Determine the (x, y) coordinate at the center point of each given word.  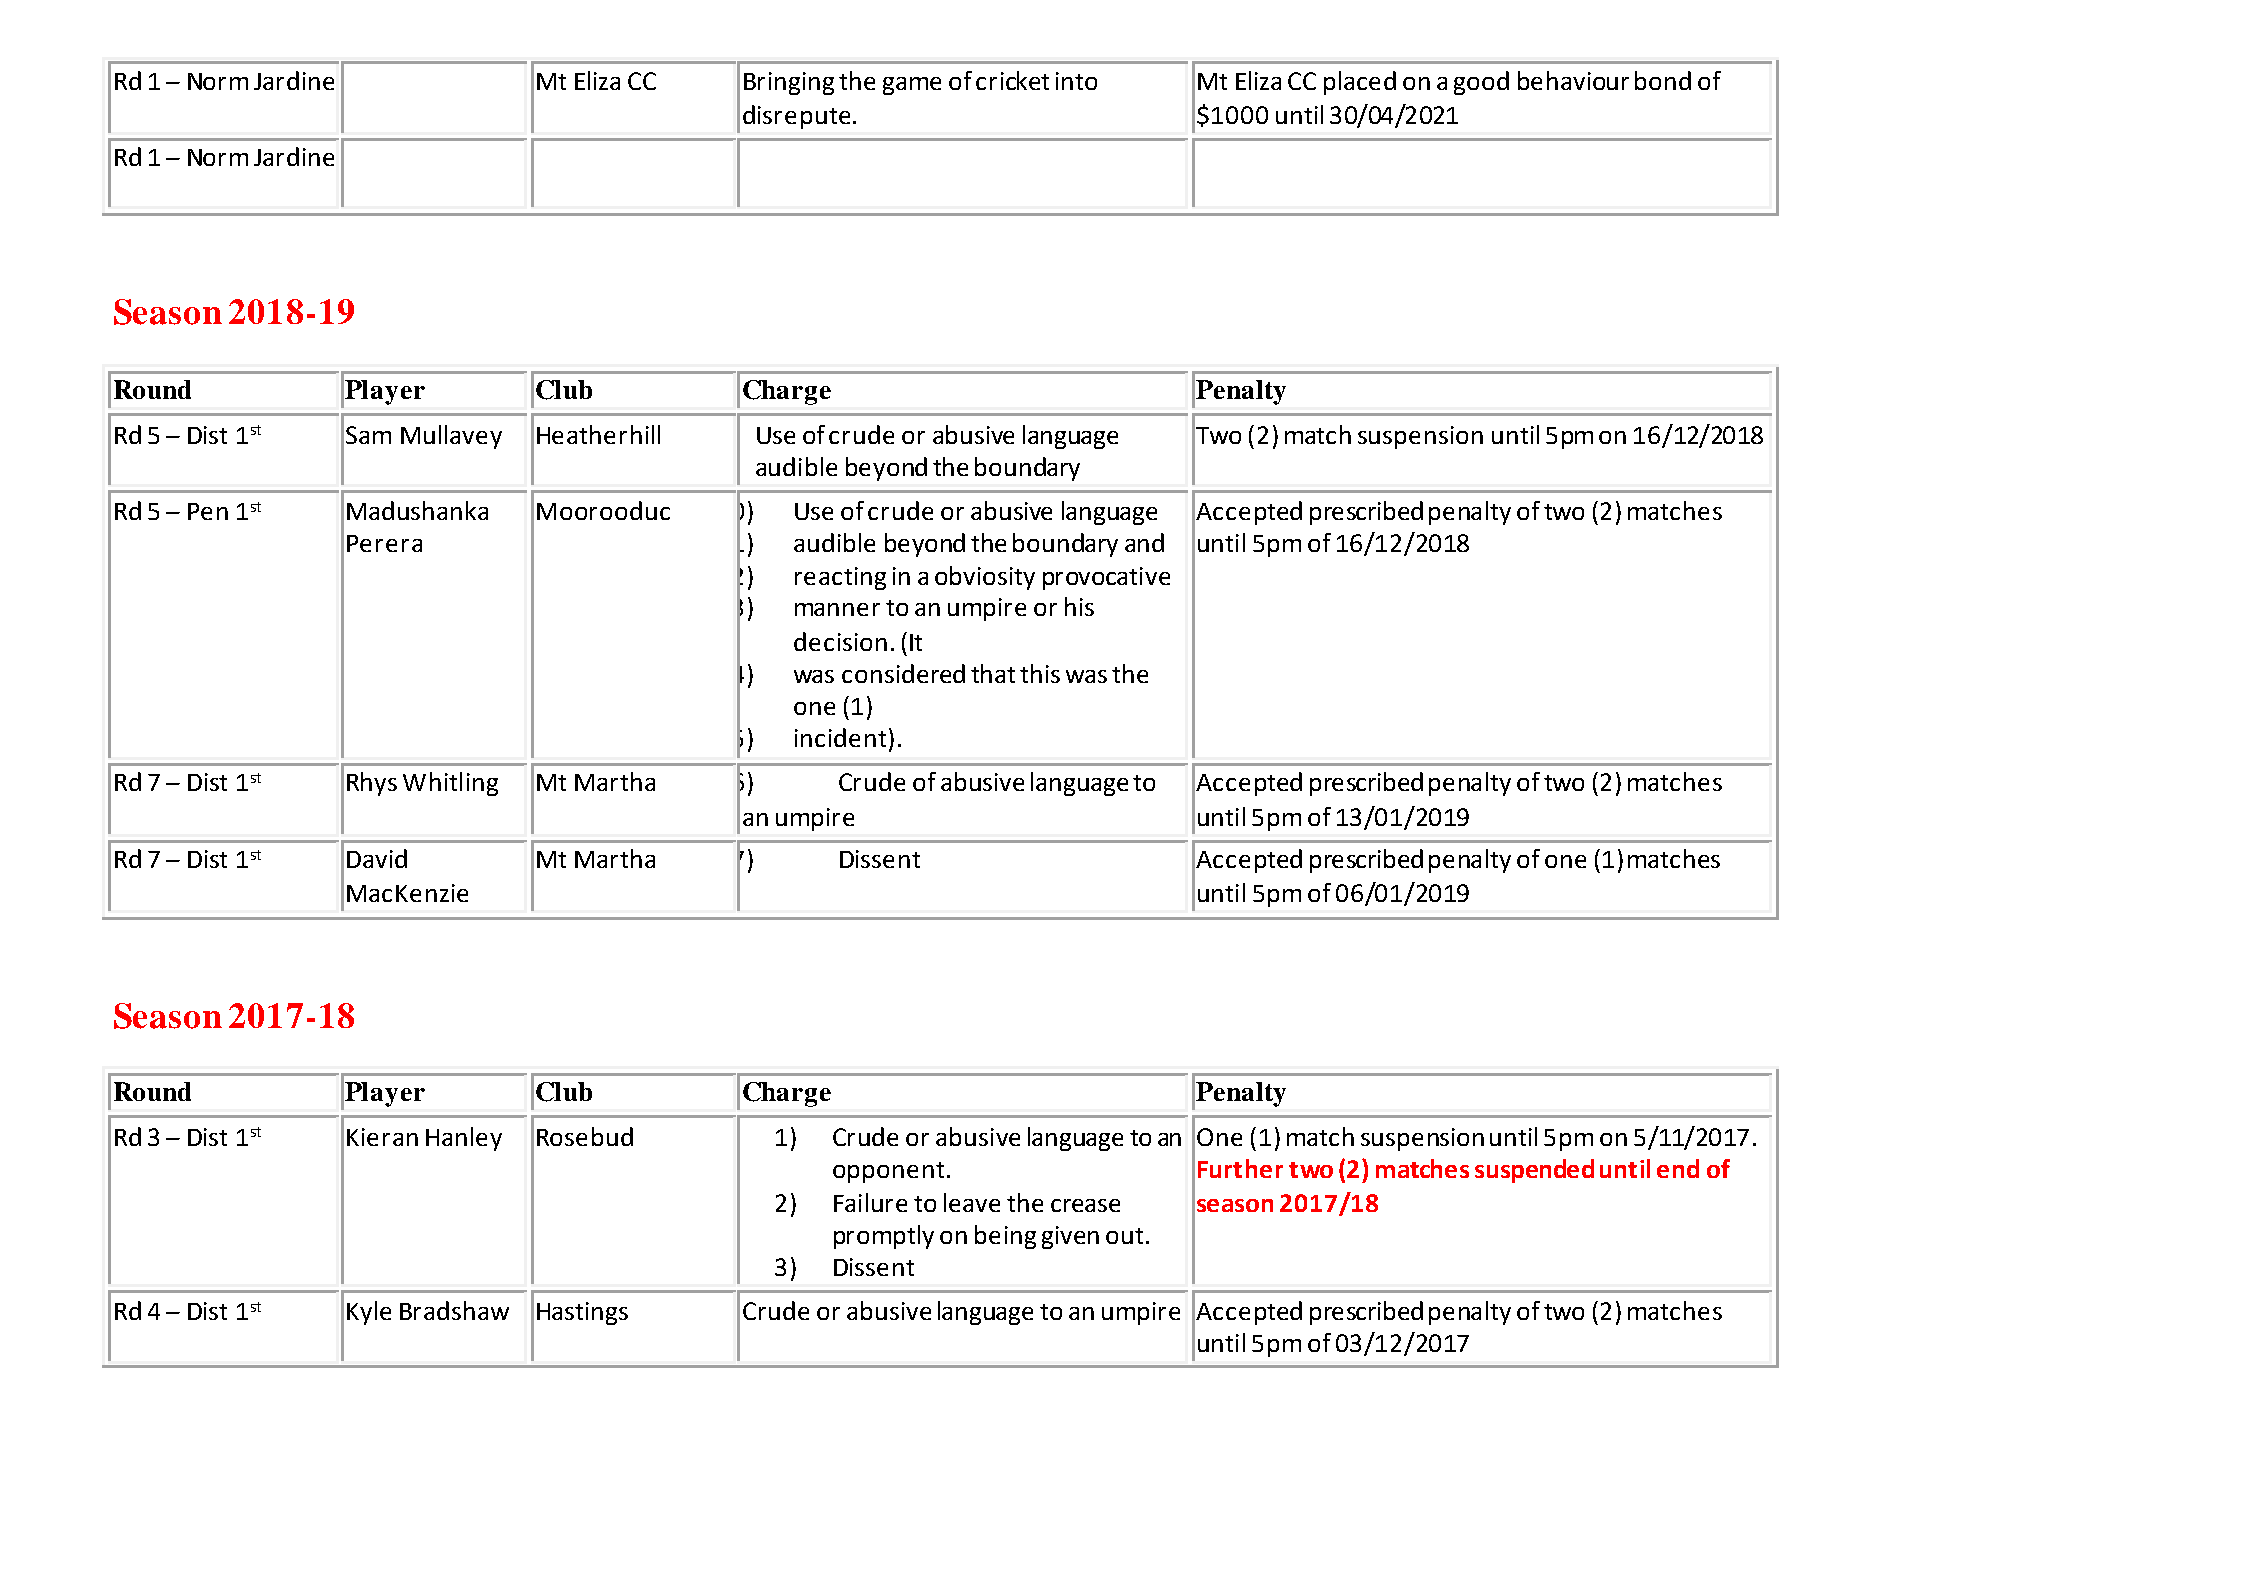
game (912, 86)
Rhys (372, 784)
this (1040, 673)
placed (1360, 83)
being (1005, 1237)
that (993, 673)
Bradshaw (454, 1310)
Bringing (789, 83)
